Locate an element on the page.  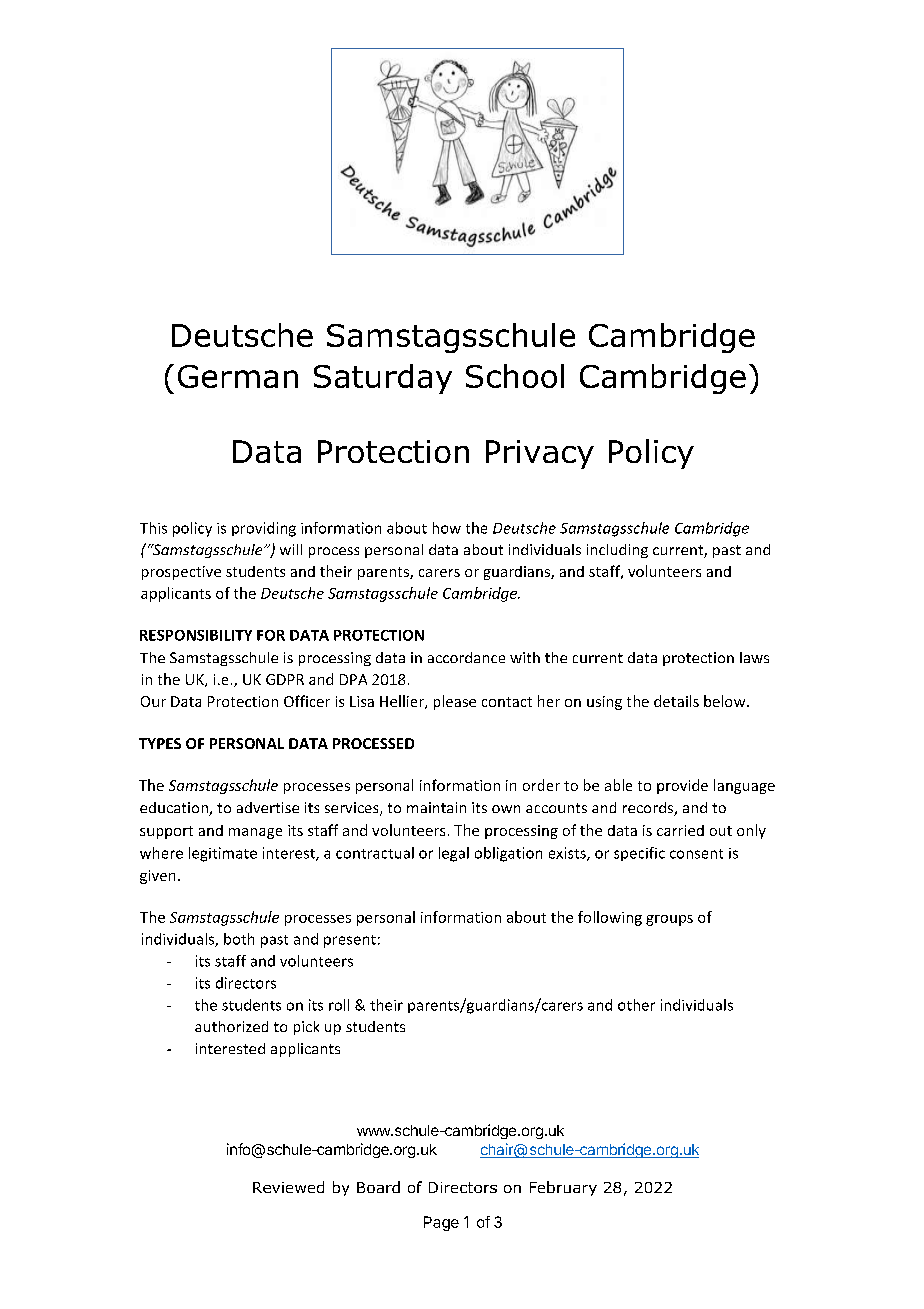
School is located at coordinates (515, 376).
